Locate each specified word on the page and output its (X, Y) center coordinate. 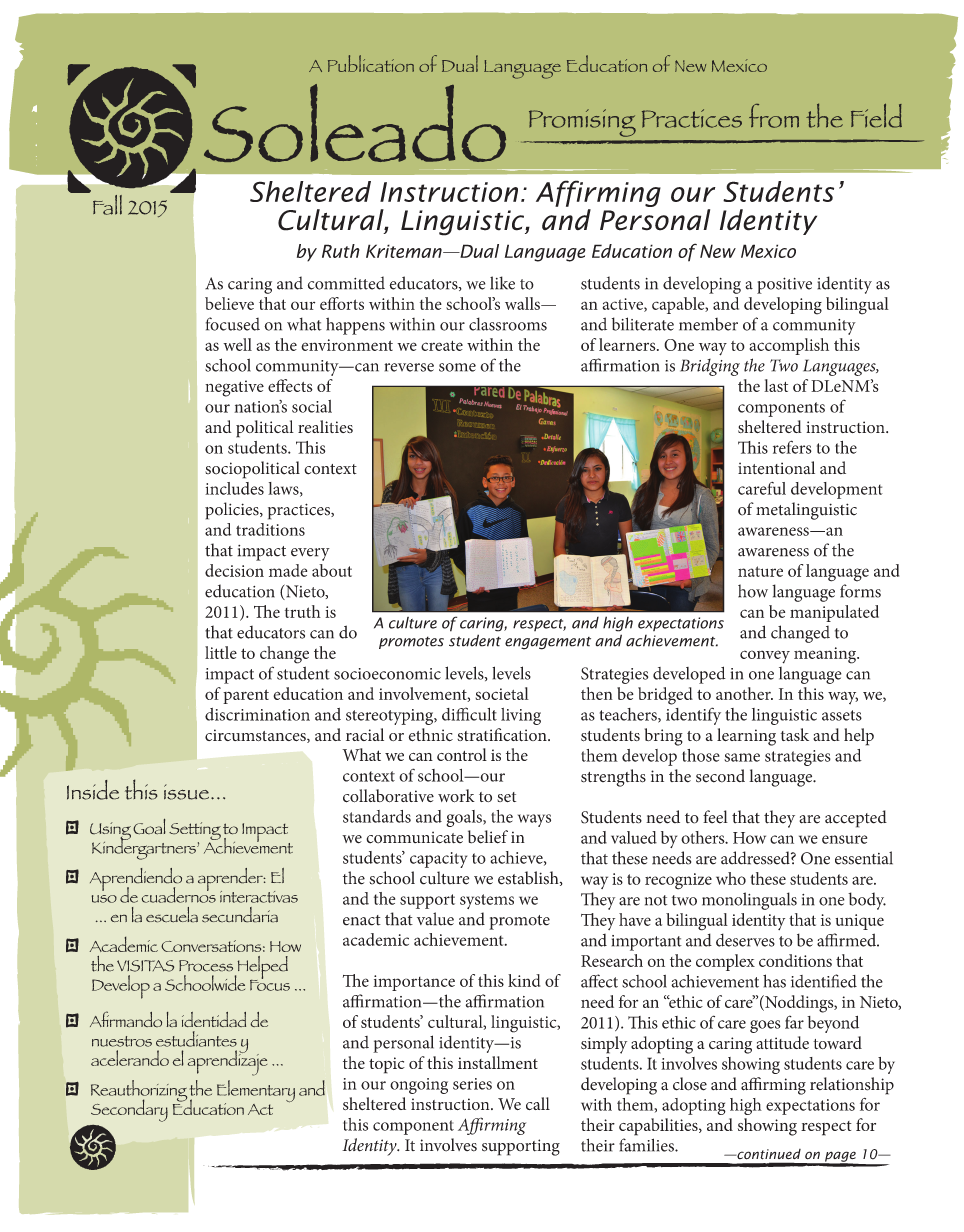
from (774, 116)
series (472, 1084)
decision (234, 570)
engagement (548, 643)
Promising (582, 123)
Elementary (256, 1092)
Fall (107, 205)
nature (760, 571)
